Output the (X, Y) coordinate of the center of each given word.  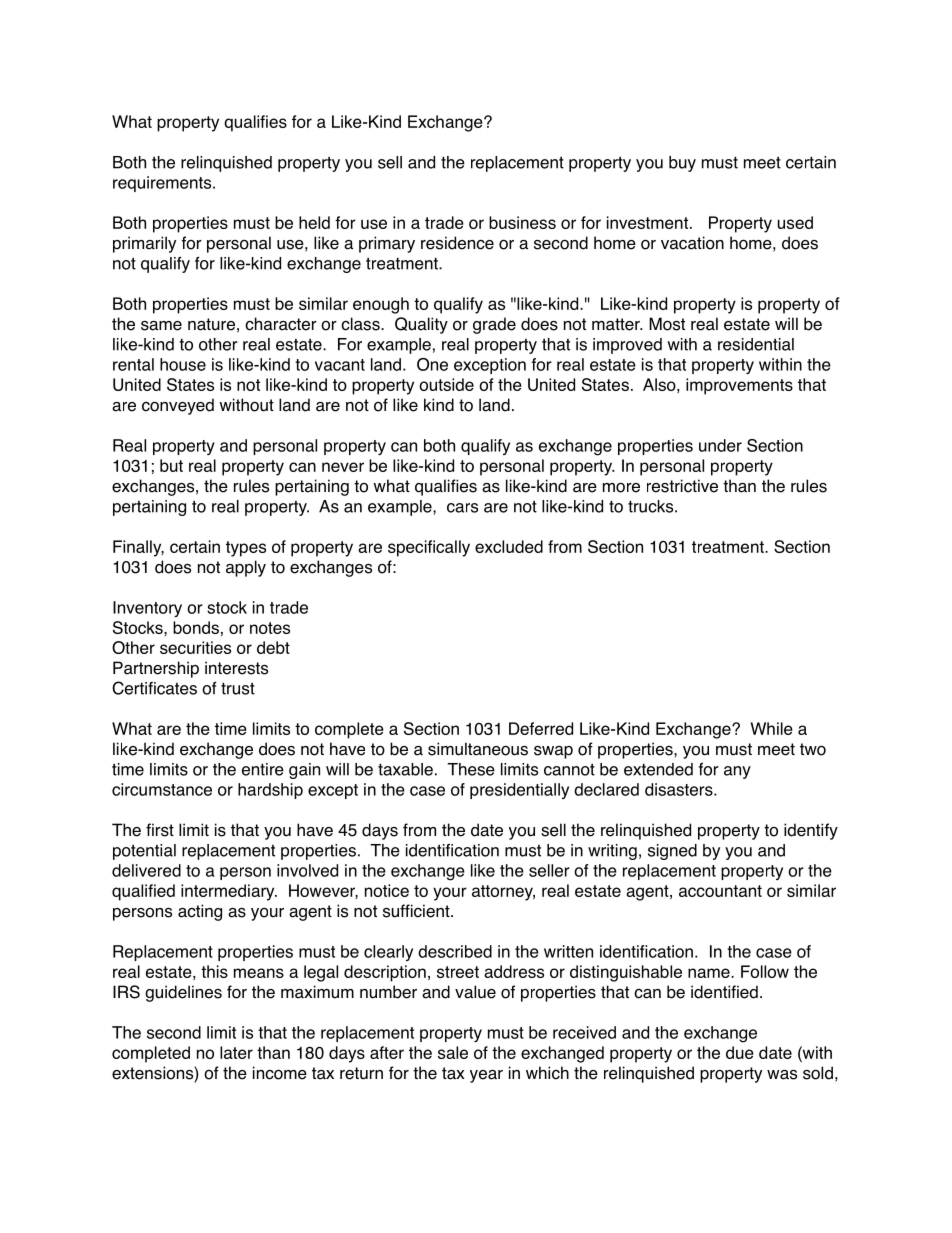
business (522, 222)
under (720, 445)
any (737, 772)
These (471, 769)
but (171, 465)
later (236, 1052)
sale (453, 1052)
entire (263, 769)
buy (682, 164)
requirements (163, 184)
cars (462, 508)
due (740, 1052)
